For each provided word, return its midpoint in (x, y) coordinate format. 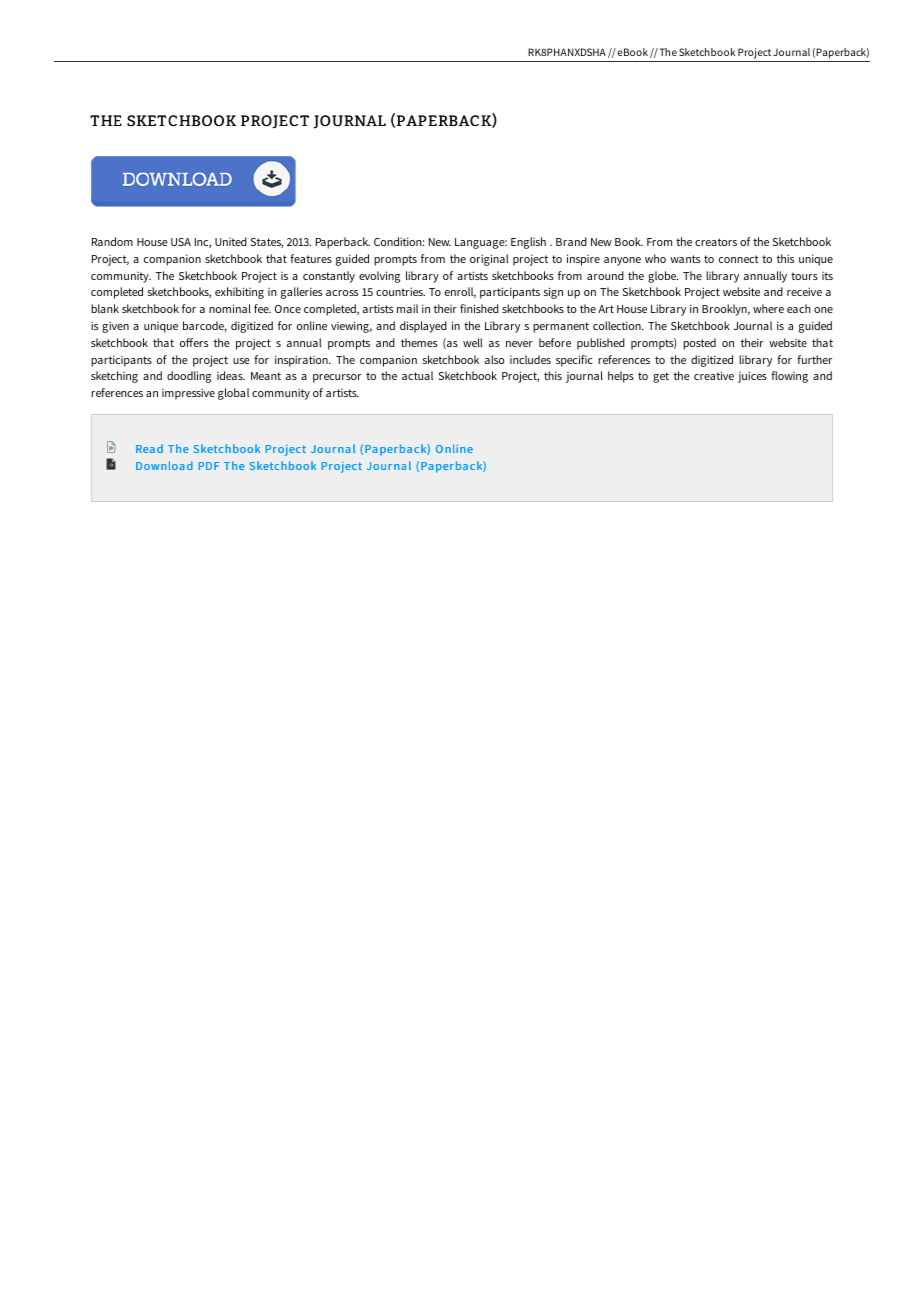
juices (752, 377)
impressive (188, 394)
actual (417, 375)
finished (479, 308)
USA (181, 242)
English (528, 243)
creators (716, 242)
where (768, 308)
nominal (230, 308)
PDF (209, 466)
